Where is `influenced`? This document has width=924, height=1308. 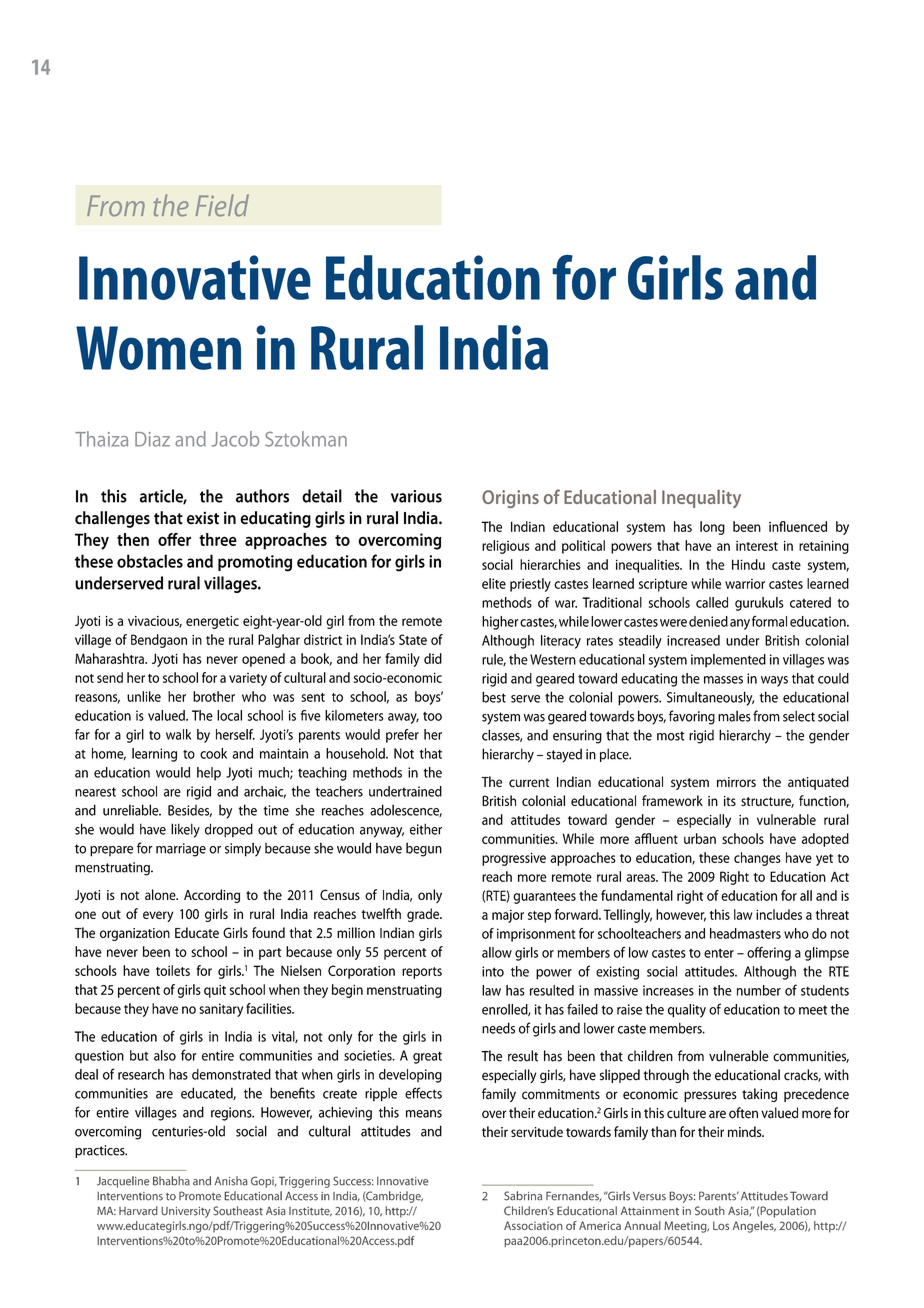 influenced is located at coordinates (798, 526).
